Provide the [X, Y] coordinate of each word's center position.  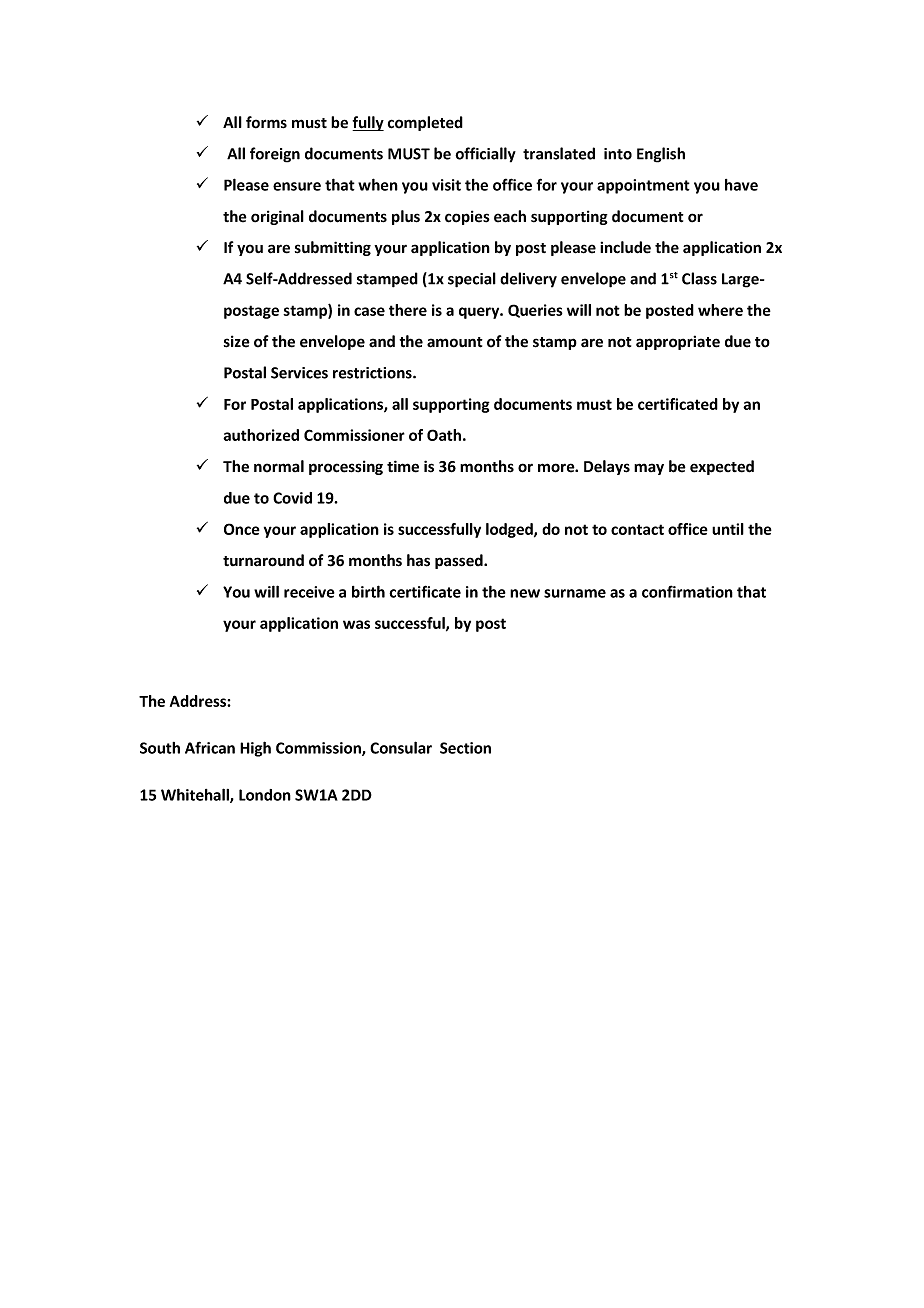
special [472, 280]
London [265, 795]
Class [699, 278]
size [237, 341]
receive [309, 592]
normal [279, 466]
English [661, 155]
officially [485, 155]
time [403, 466]
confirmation [687, 591]
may [649, 469]
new [525, 593]
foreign [275, 155]
